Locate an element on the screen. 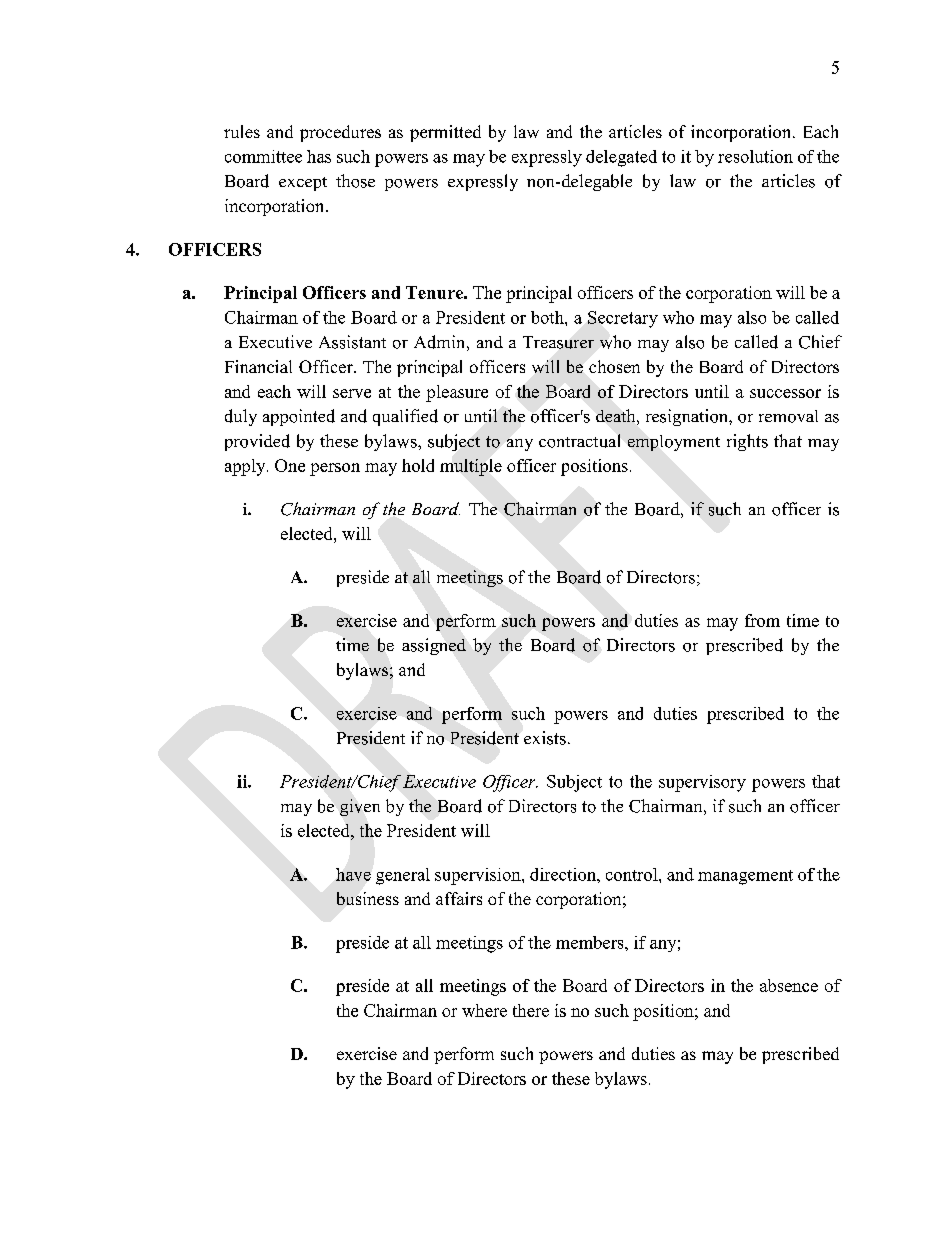 Image resolution: width=952 pixels, height=1233 pixels. assigned is located at coordinates (434, 646).
